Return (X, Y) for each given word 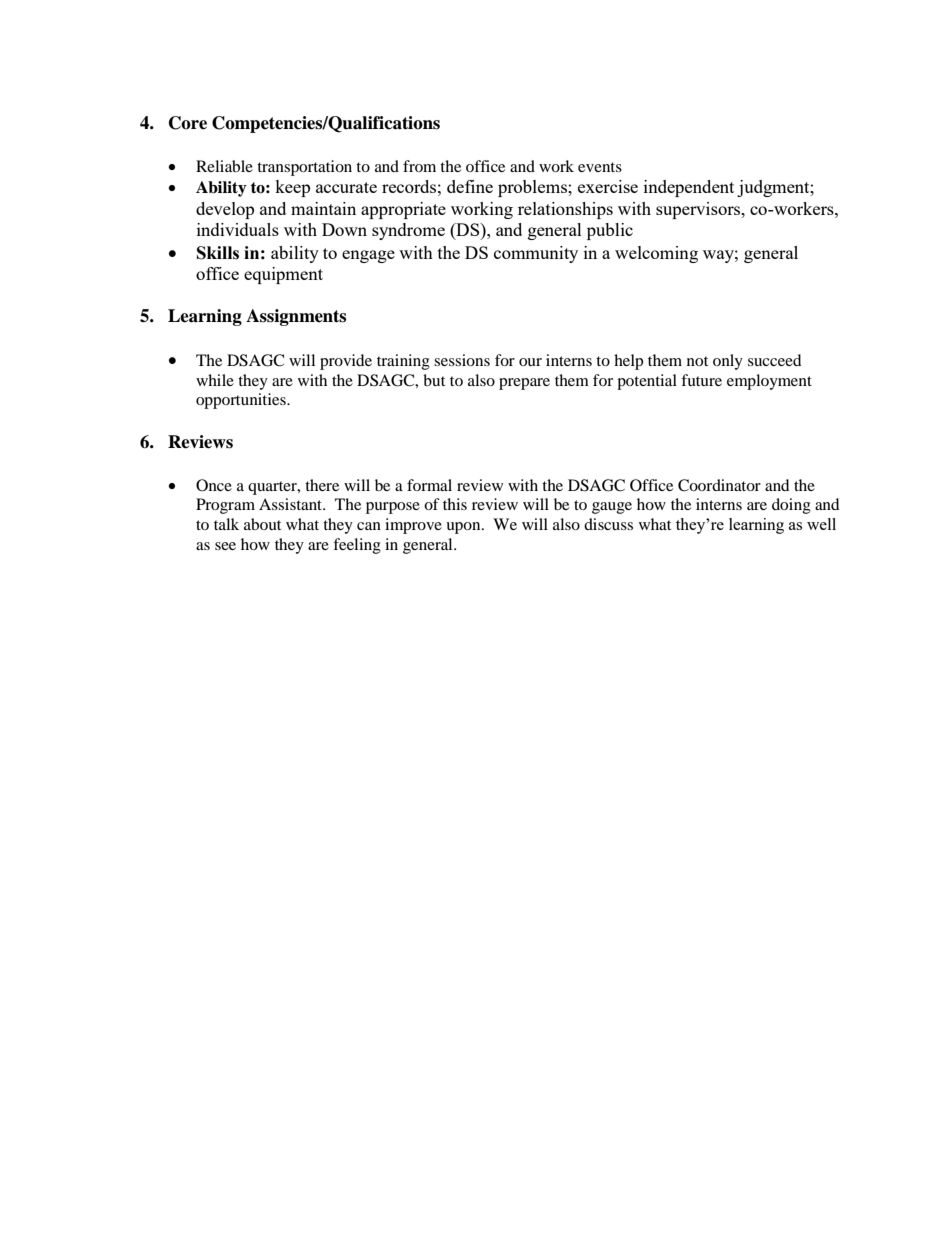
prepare (524, 384)
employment (769, 382)
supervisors (699, 210)
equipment (283, 275)
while (215, 380)
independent (689, 188)
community (536, 254)
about (262, 524)
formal (429, 485)
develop (225, 210)
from (419, 166)
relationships (565, 210)
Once (214, 485)
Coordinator (719, 485)
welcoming (656, 254)
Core (188, 123)
